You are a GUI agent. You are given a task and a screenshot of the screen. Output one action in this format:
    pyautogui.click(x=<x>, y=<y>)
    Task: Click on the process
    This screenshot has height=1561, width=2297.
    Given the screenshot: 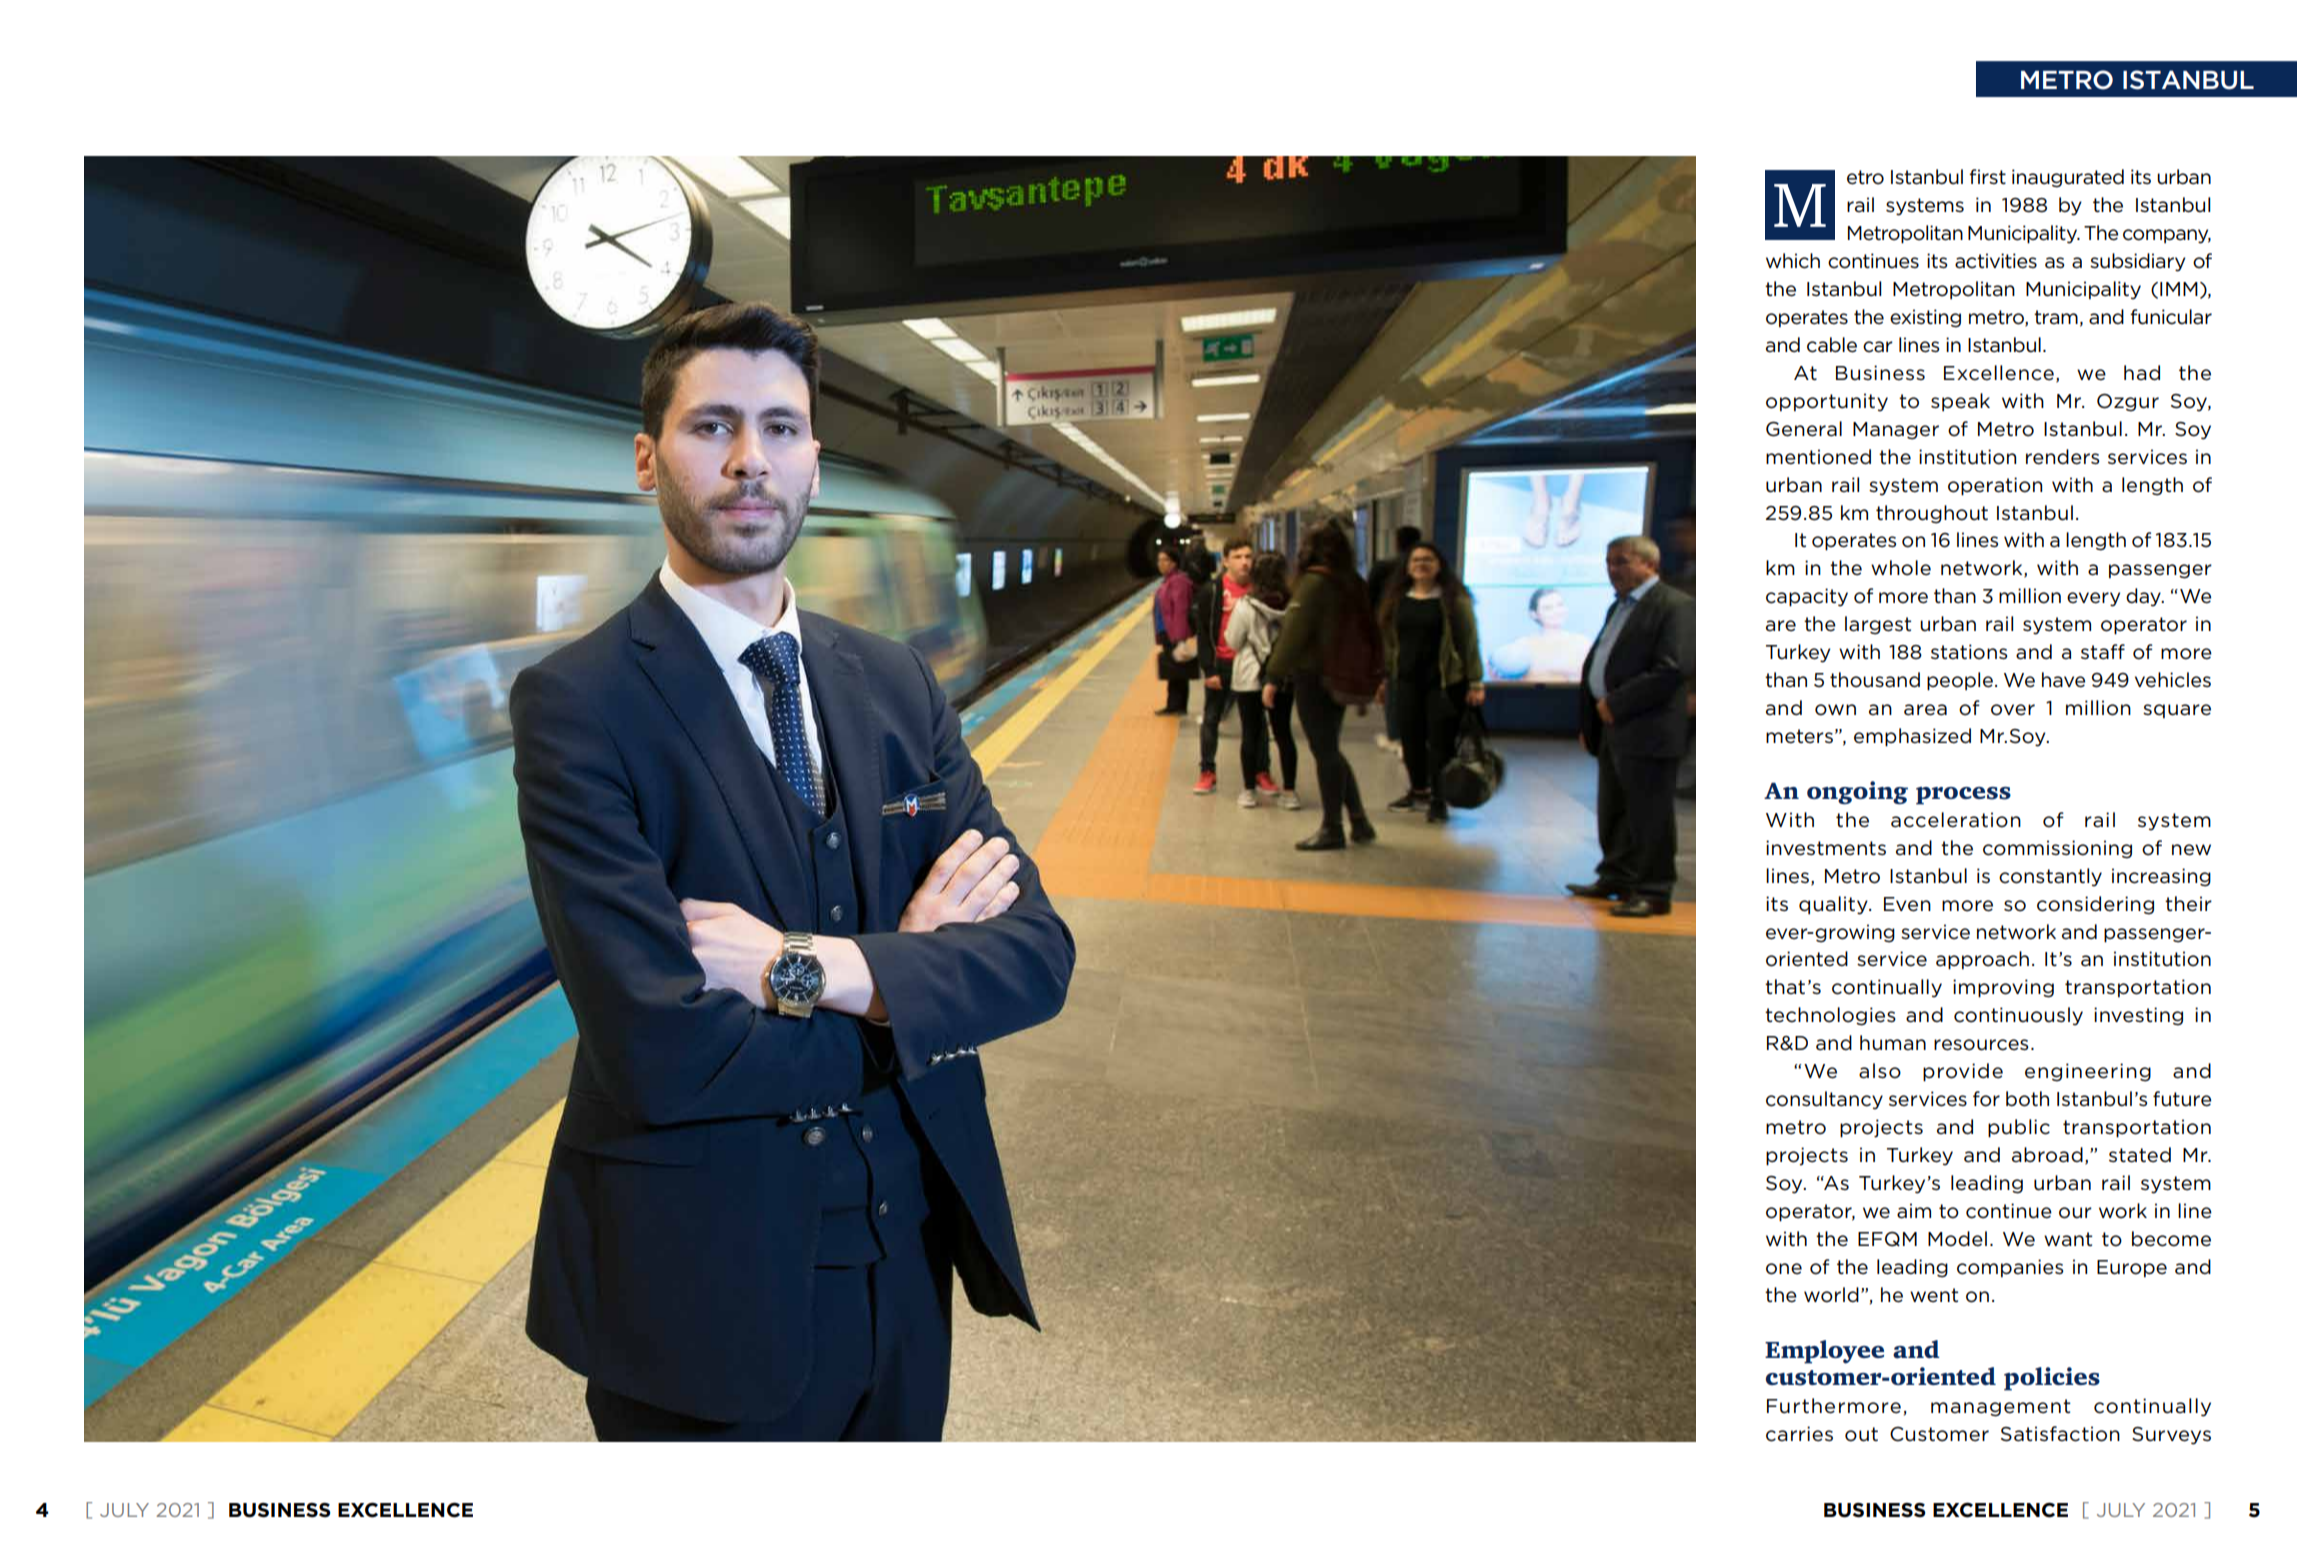 What is the action you would take?
    pyautogui.click(x=1963, y=796)
